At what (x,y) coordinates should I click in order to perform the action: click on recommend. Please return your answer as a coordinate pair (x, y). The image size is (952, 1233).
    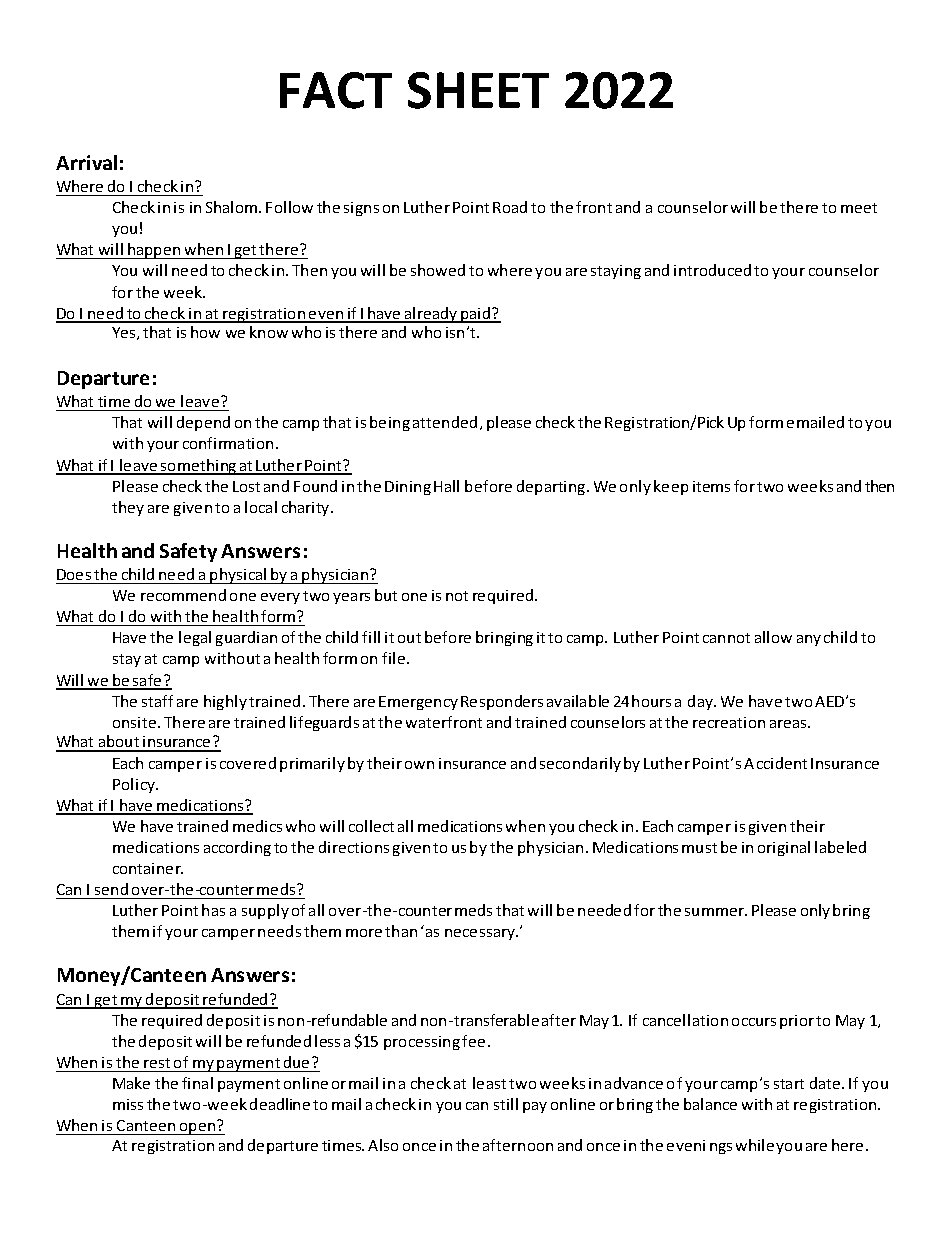
    Looking at the image, I should click on (183, 595).
